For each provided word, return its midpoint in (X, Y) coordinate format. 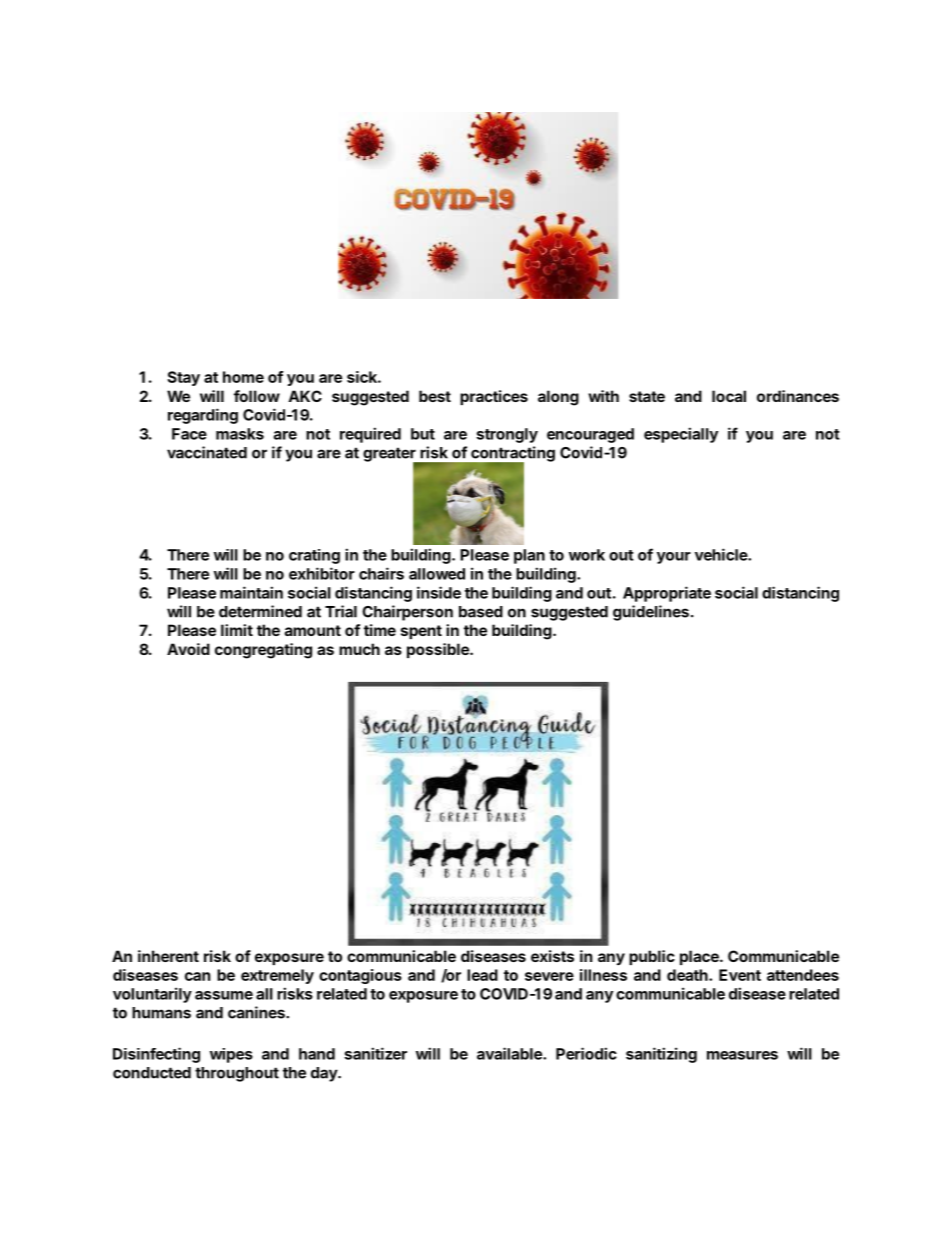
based (481, 612)
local (729, 396)
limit (237, 630)
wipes (231, 1055)
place (700, 957)
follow (257, 396)
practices (494, 397)
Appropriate (667, 594)
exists (552, 956)
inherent (168, 956)
